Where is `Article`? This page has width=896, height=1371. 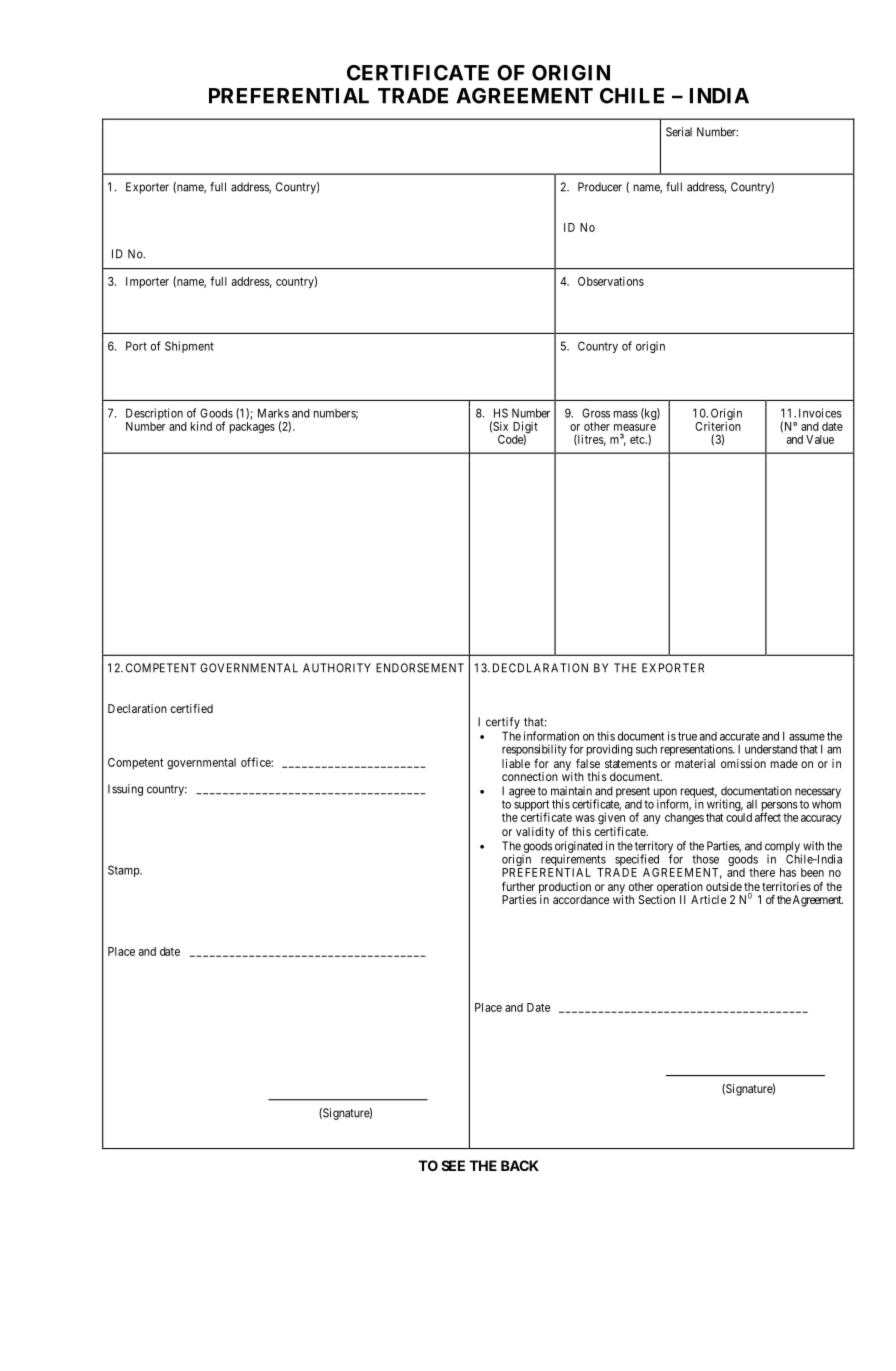
Article is located at coordinates (709, 899).
